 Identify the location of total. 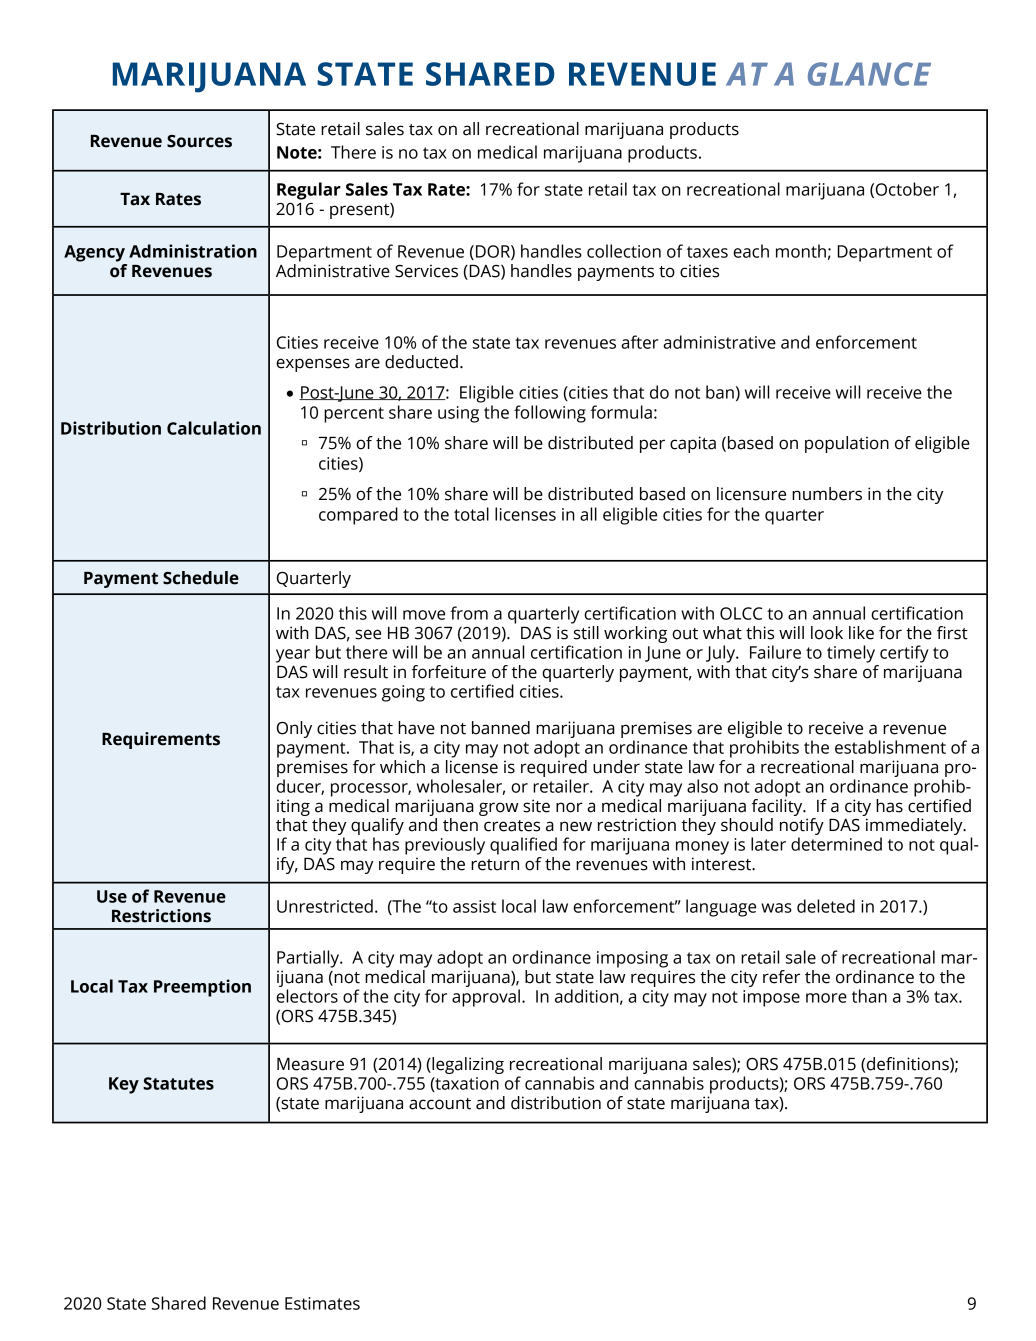
(471, 514).
